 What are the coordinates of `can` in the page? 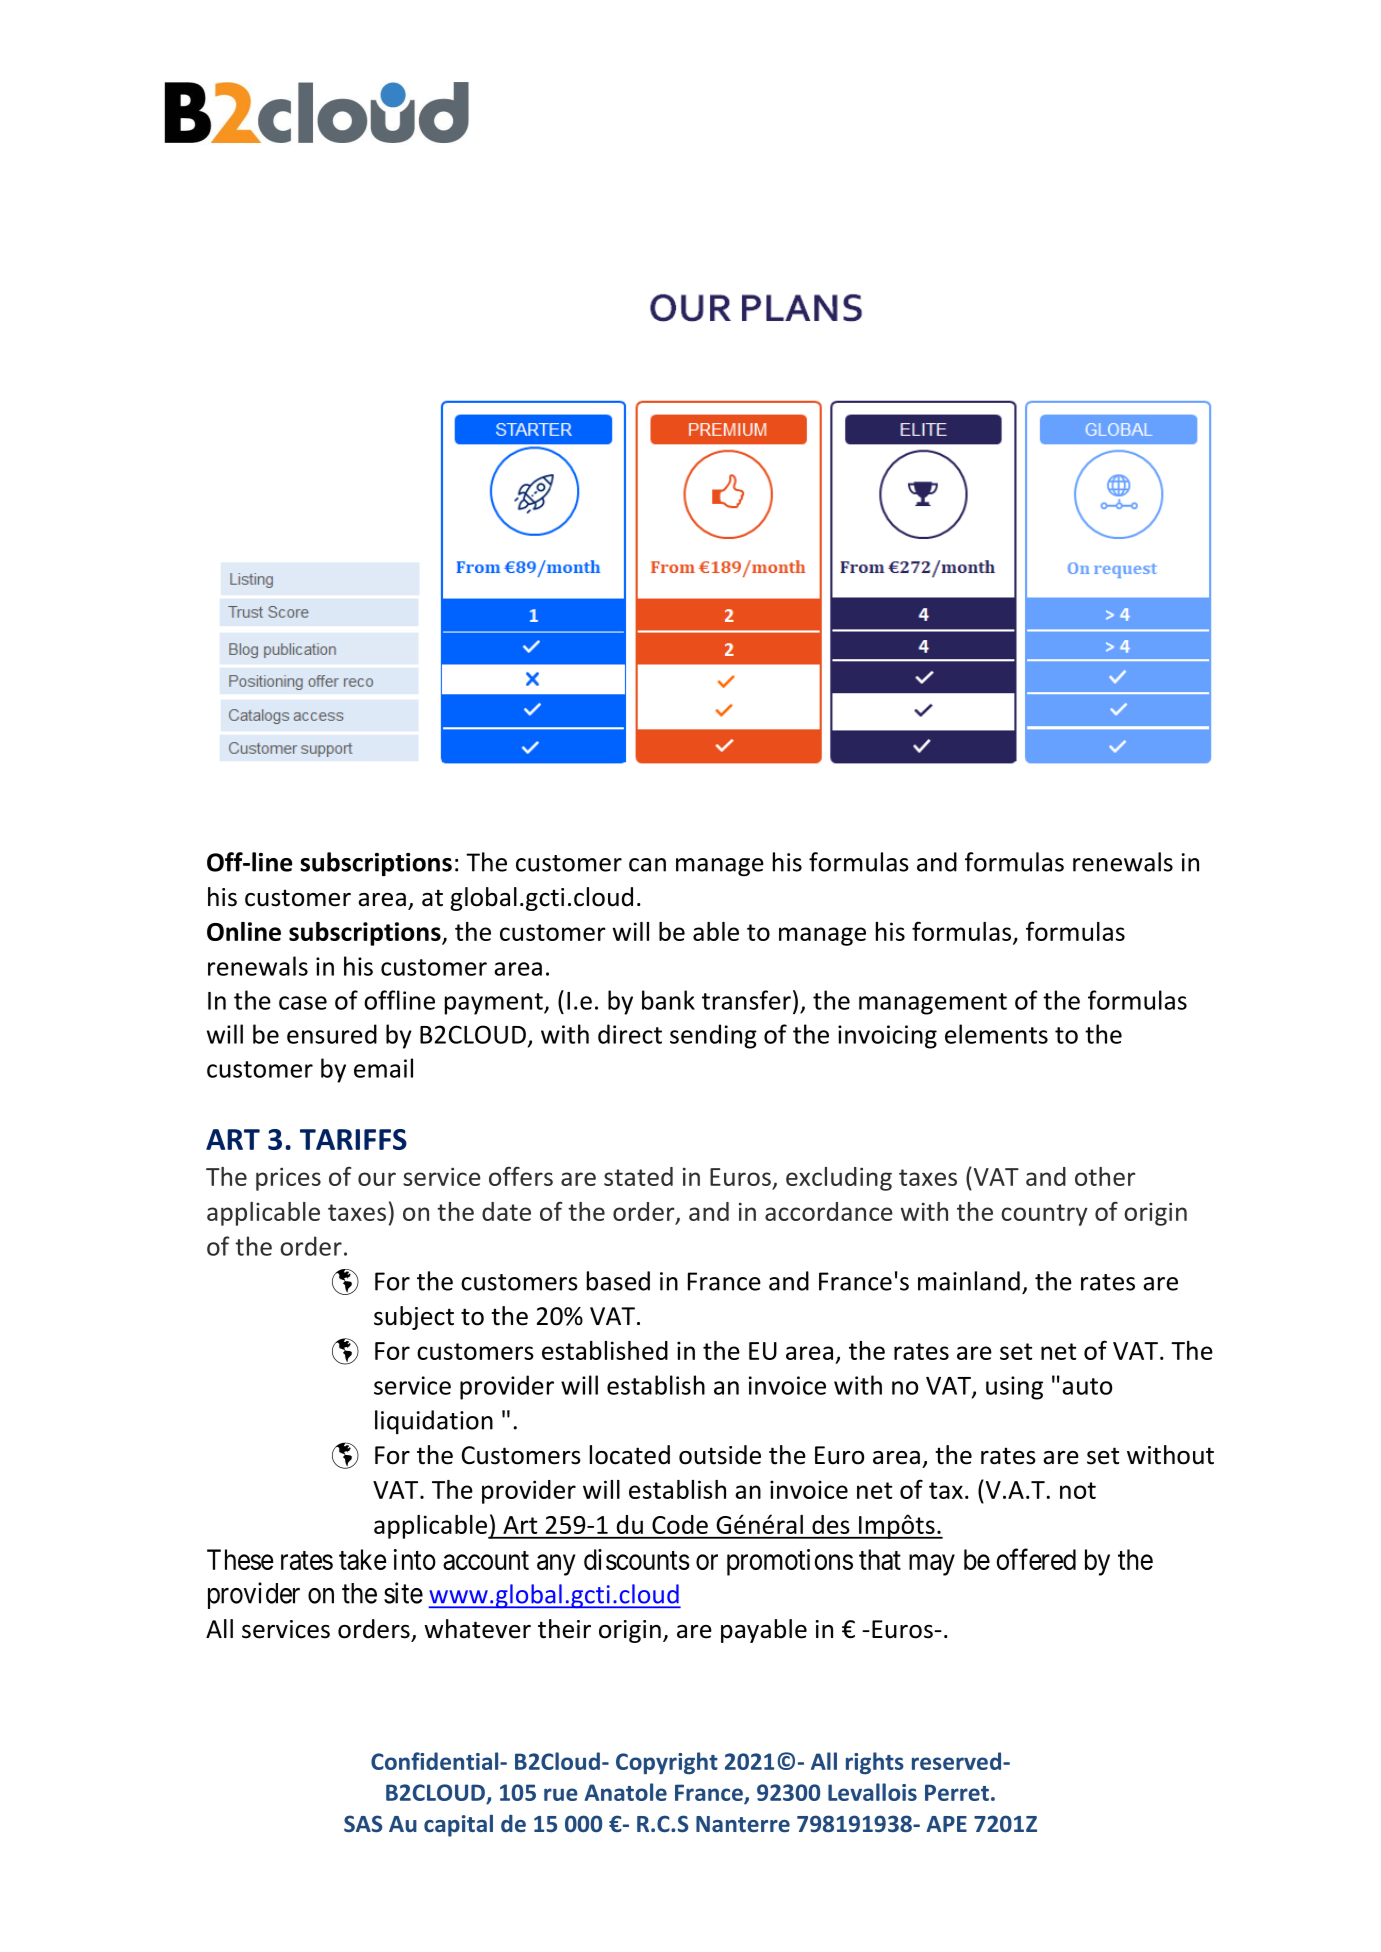 It's located at (647, 865).
